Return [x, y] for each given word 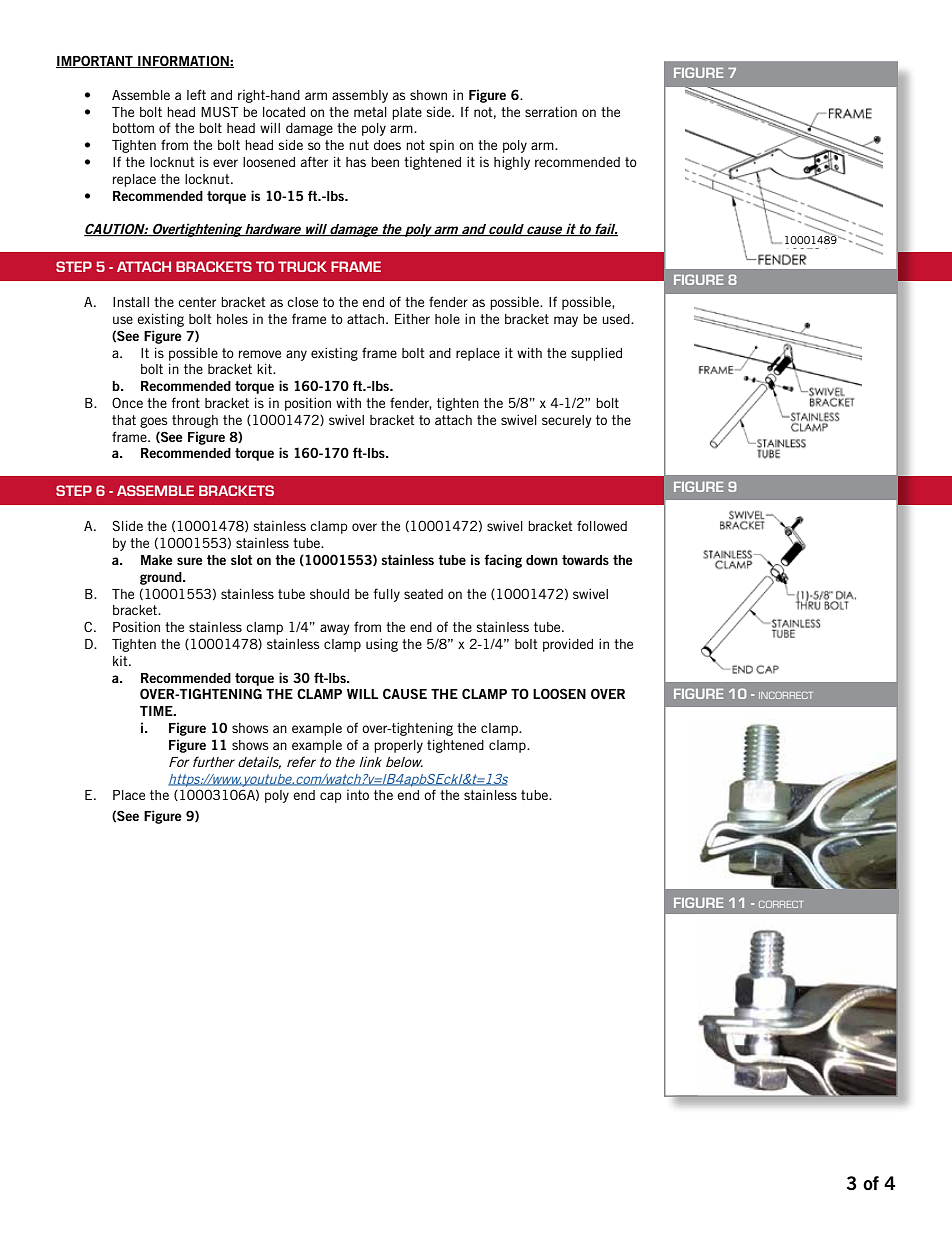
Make [157, 560]
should [329, 594]
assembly [360, 96]
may [566, 321]
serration [551, 111]
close [302, 302]
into [358, 795]
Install [131, 302]
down [542, 560]
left [196, 94]
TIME [157, 711]
